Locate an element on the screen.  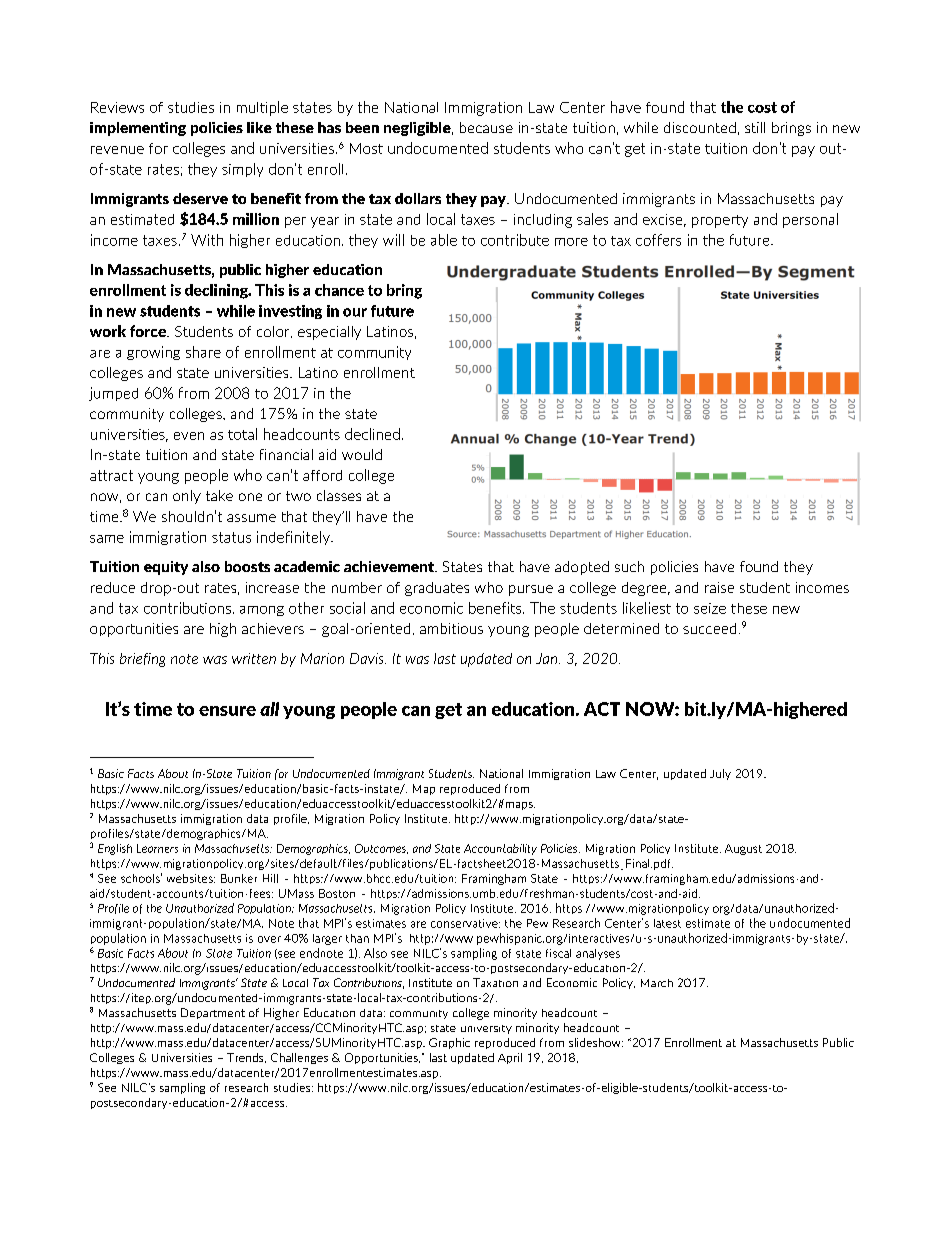
July is located at coordinates (720, 774).
